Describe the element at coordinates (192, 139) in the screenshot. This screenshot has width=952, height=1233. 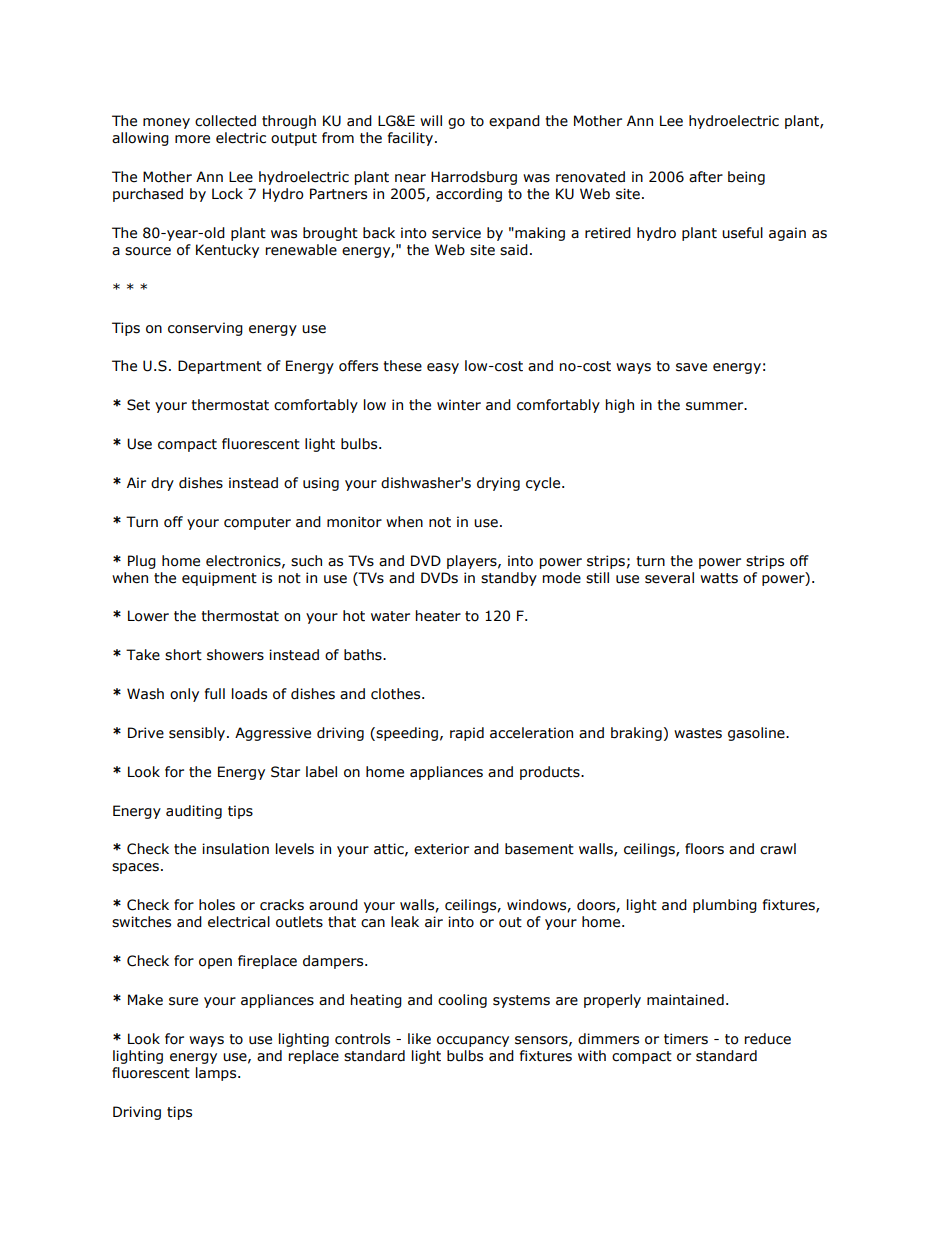
I see `more` at that location.
